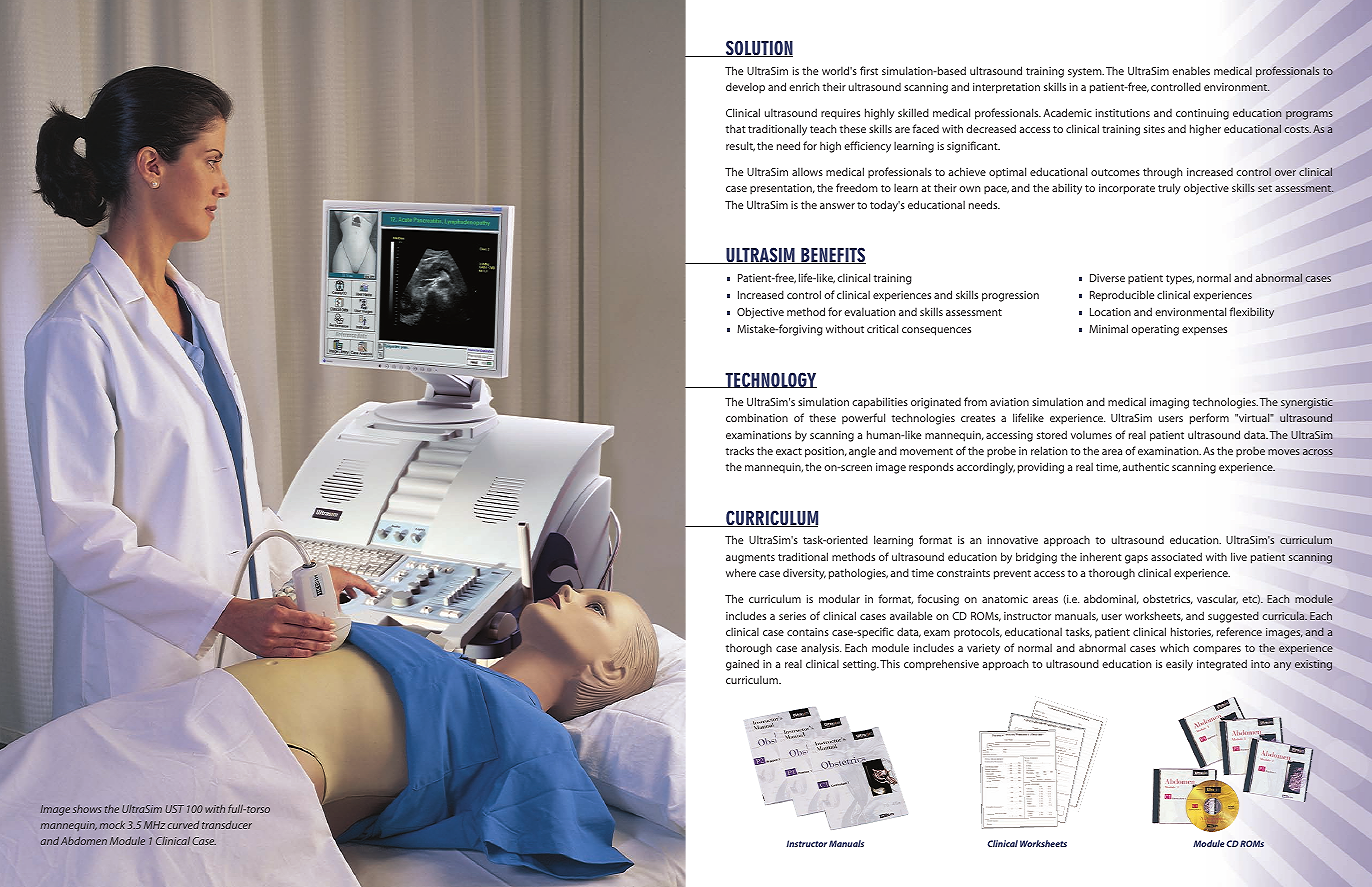 This screenshot has height=887, width=1372. I want to click on SOLUTION, so click(758, 48).
